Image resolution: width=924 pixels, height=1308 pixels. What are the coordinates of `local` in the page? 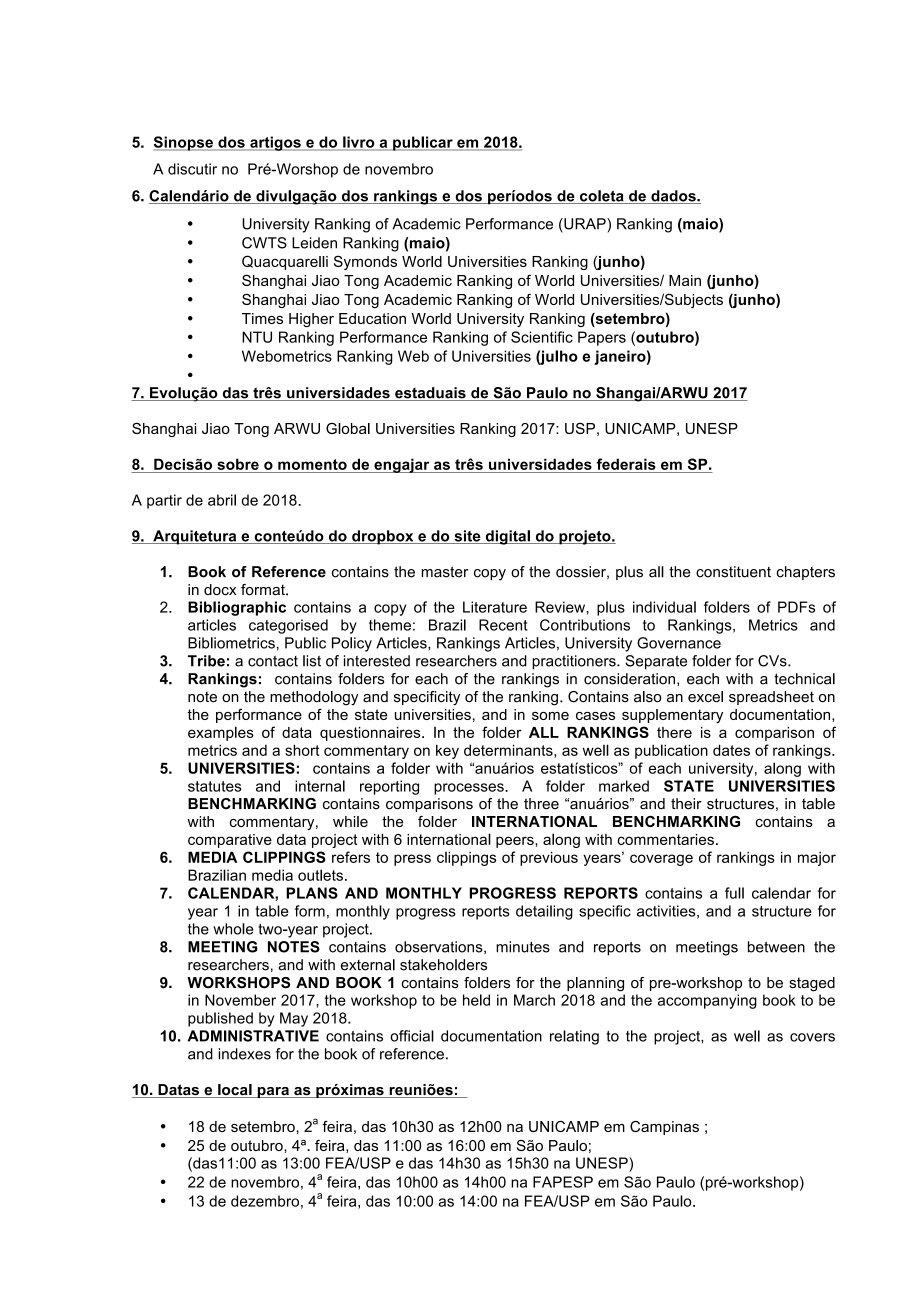 It's located at (235, 1091).
